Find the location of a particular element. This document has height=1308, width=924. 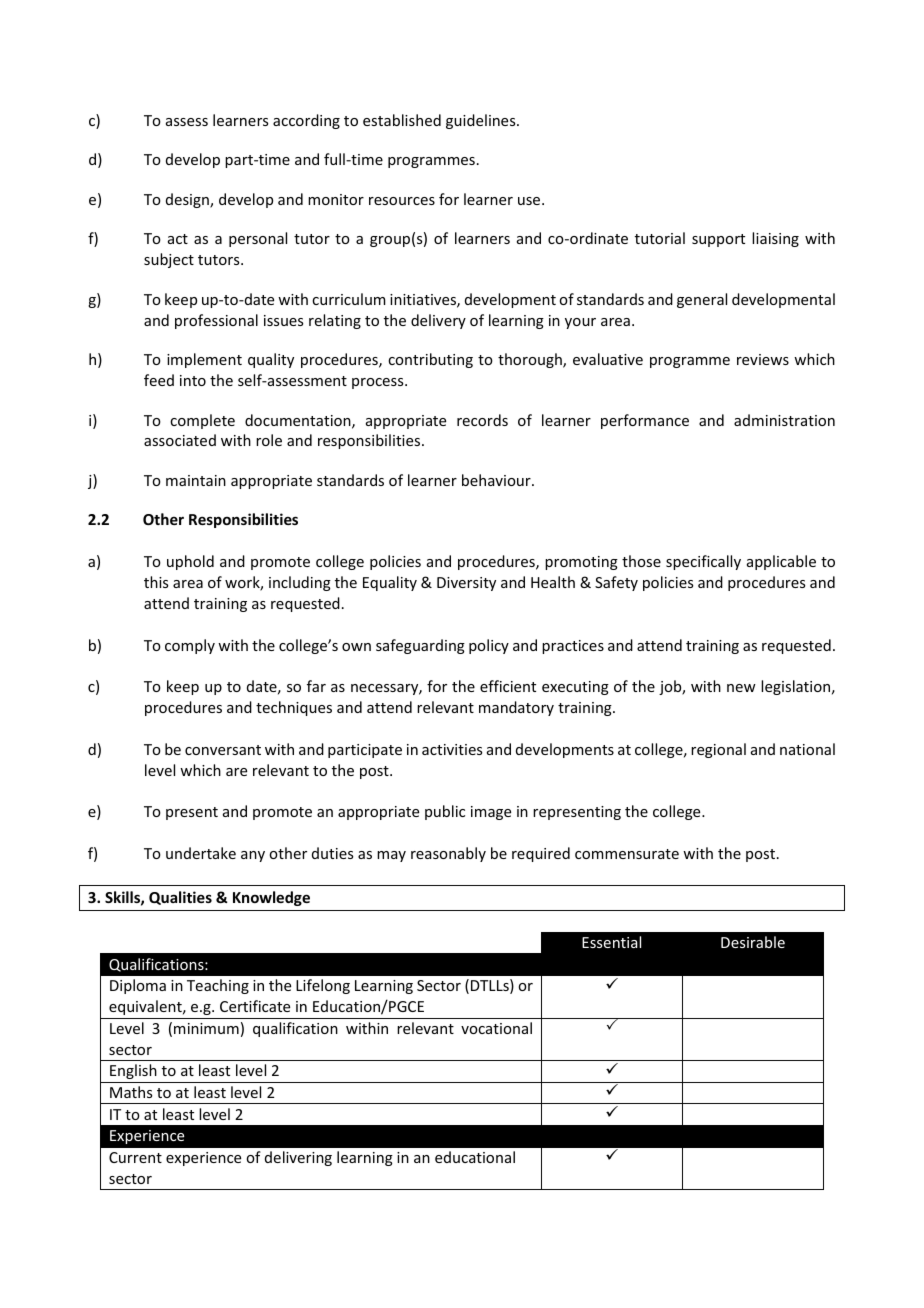

vocational is located at coordinates (496, 1028).
